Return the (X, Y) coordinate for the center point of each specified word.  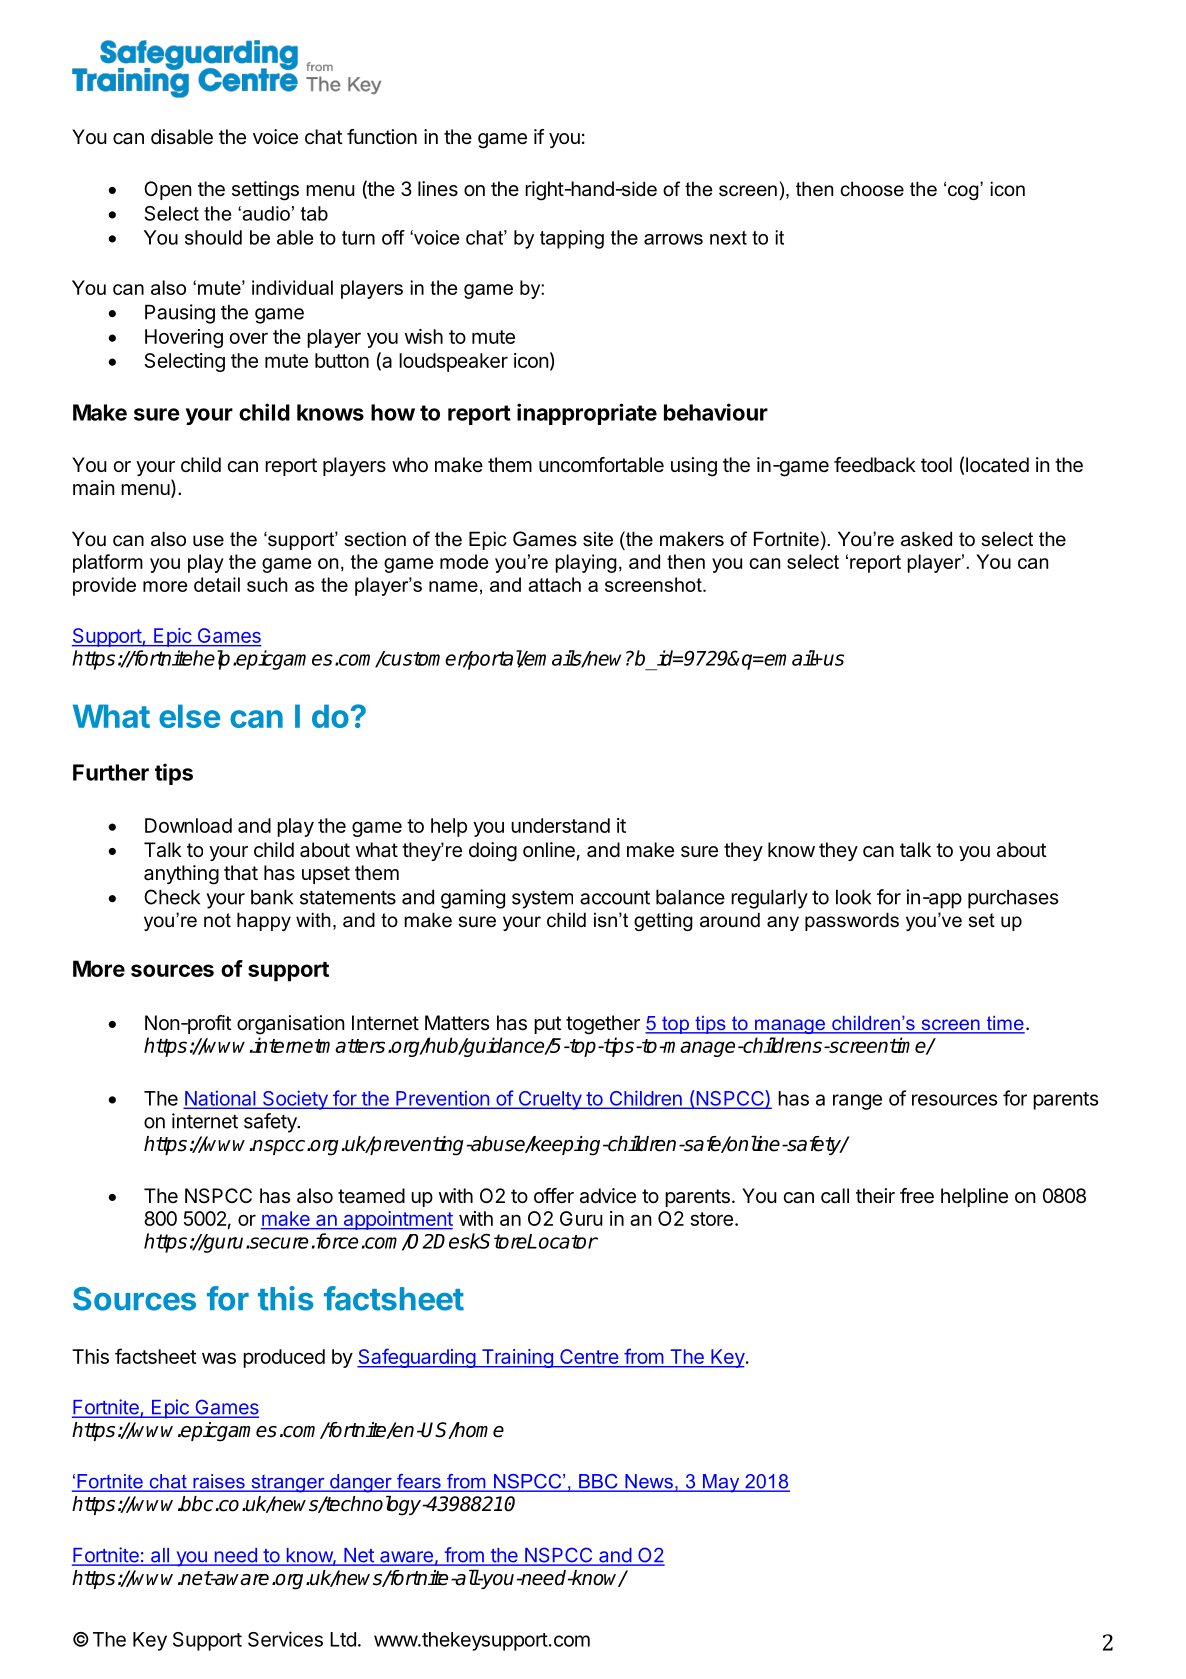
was (219, 1358)
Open (168, 190)
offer (554, 1195)
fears (419, 1482)
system (542, 900)
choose (872, 189)
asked (926, 539)
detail (217, 584)
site (598, 539)
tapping (572, 239)
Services (285, 1639)
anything (181, 875)
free (917, 1196)
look (853, 897)
